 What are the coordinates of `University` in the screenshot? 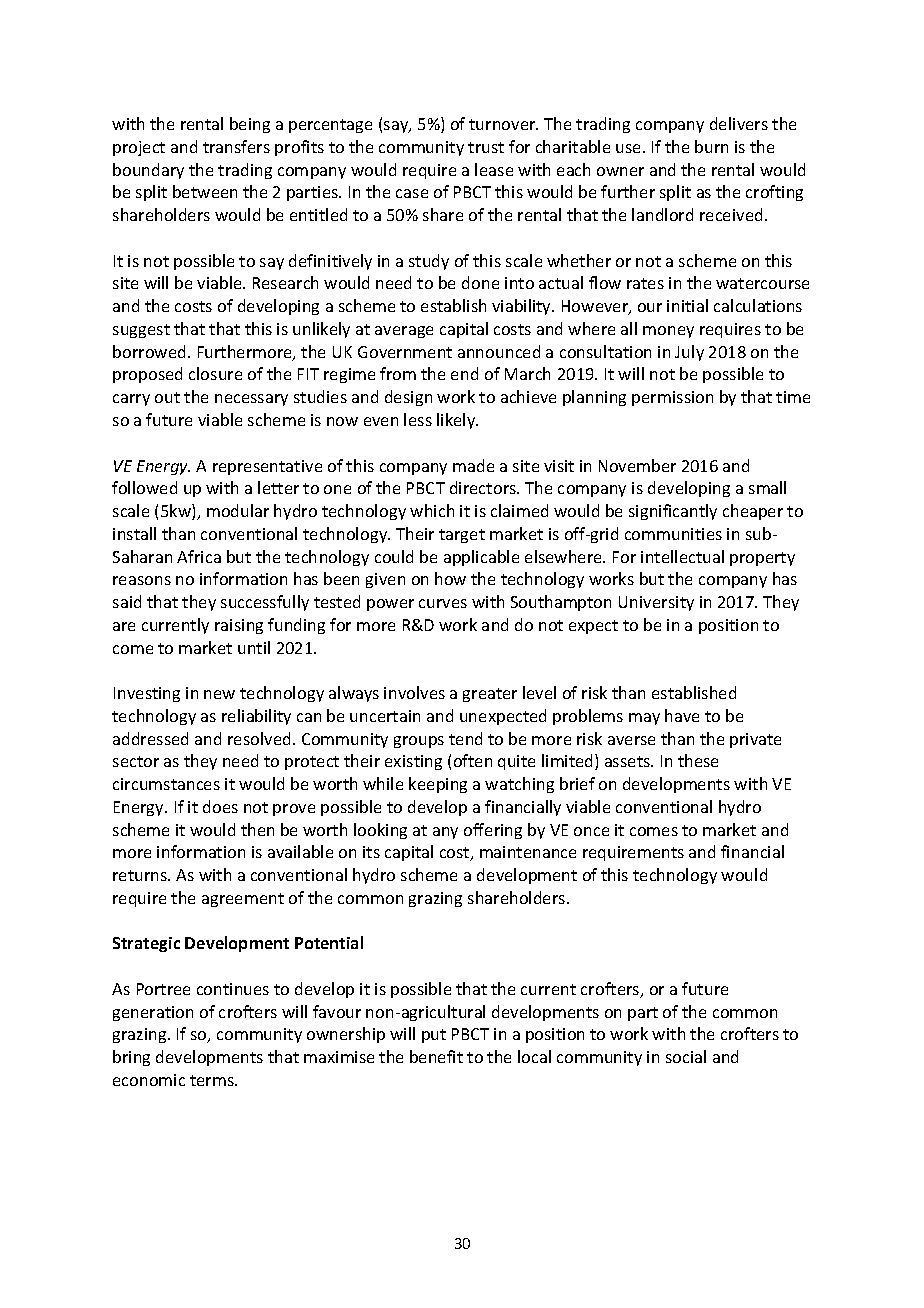 It's located at (656, 603).
